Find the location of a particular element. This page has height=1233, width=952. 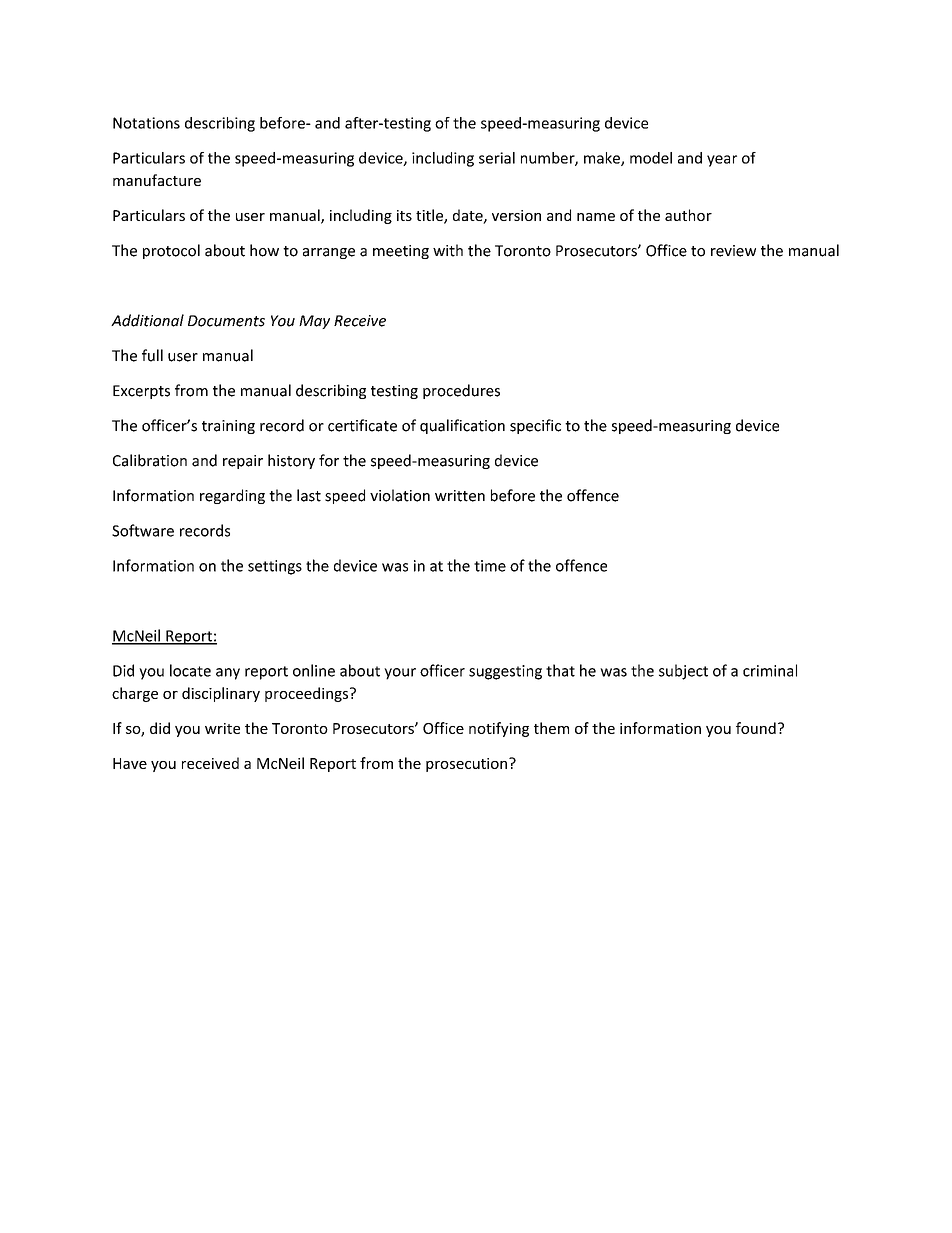

settings is located at coordinates (275, 567).
